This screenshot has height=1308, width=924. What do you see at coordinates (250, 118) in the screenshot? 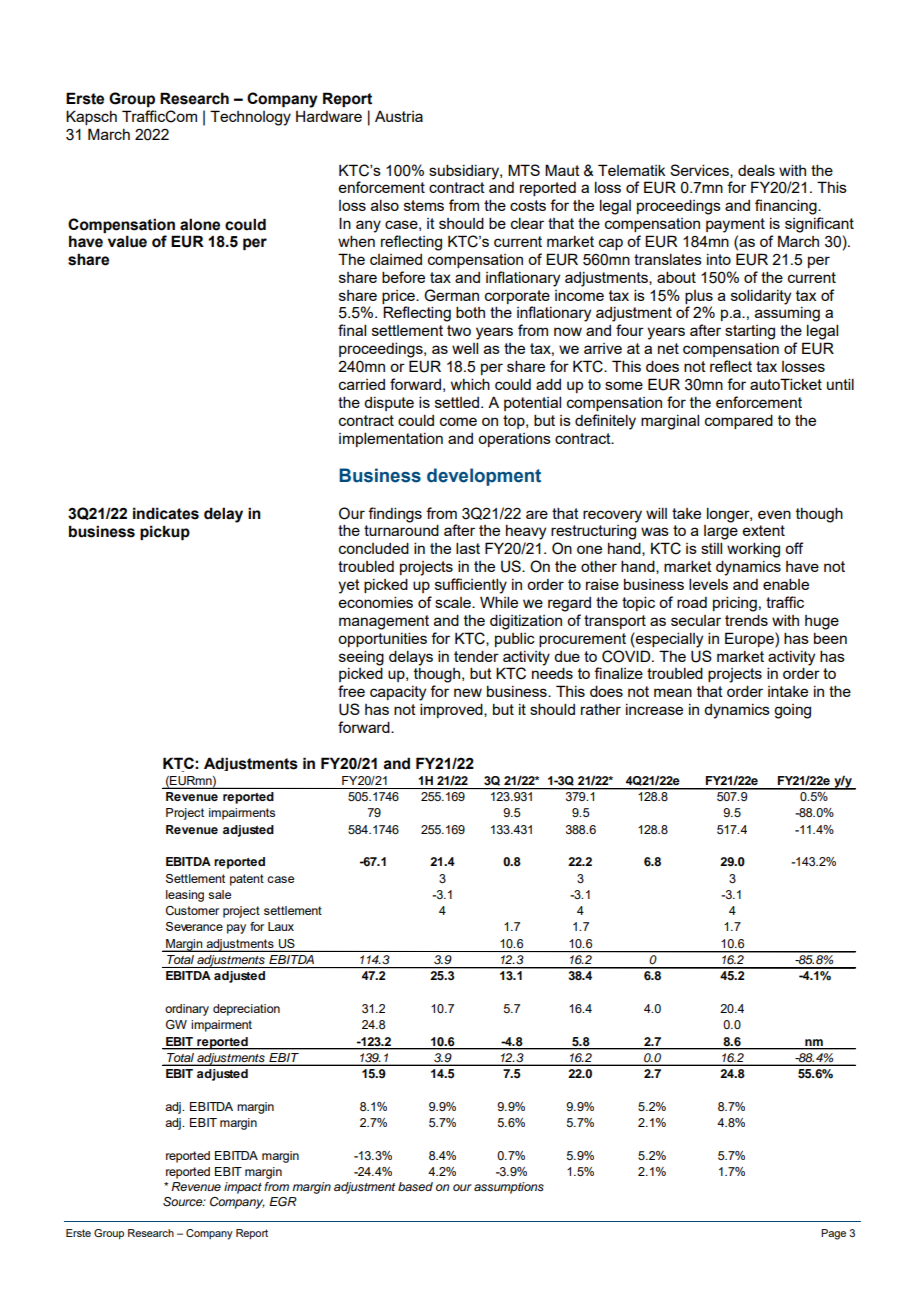
I see `Technology` at bounding box center [250, 118].
